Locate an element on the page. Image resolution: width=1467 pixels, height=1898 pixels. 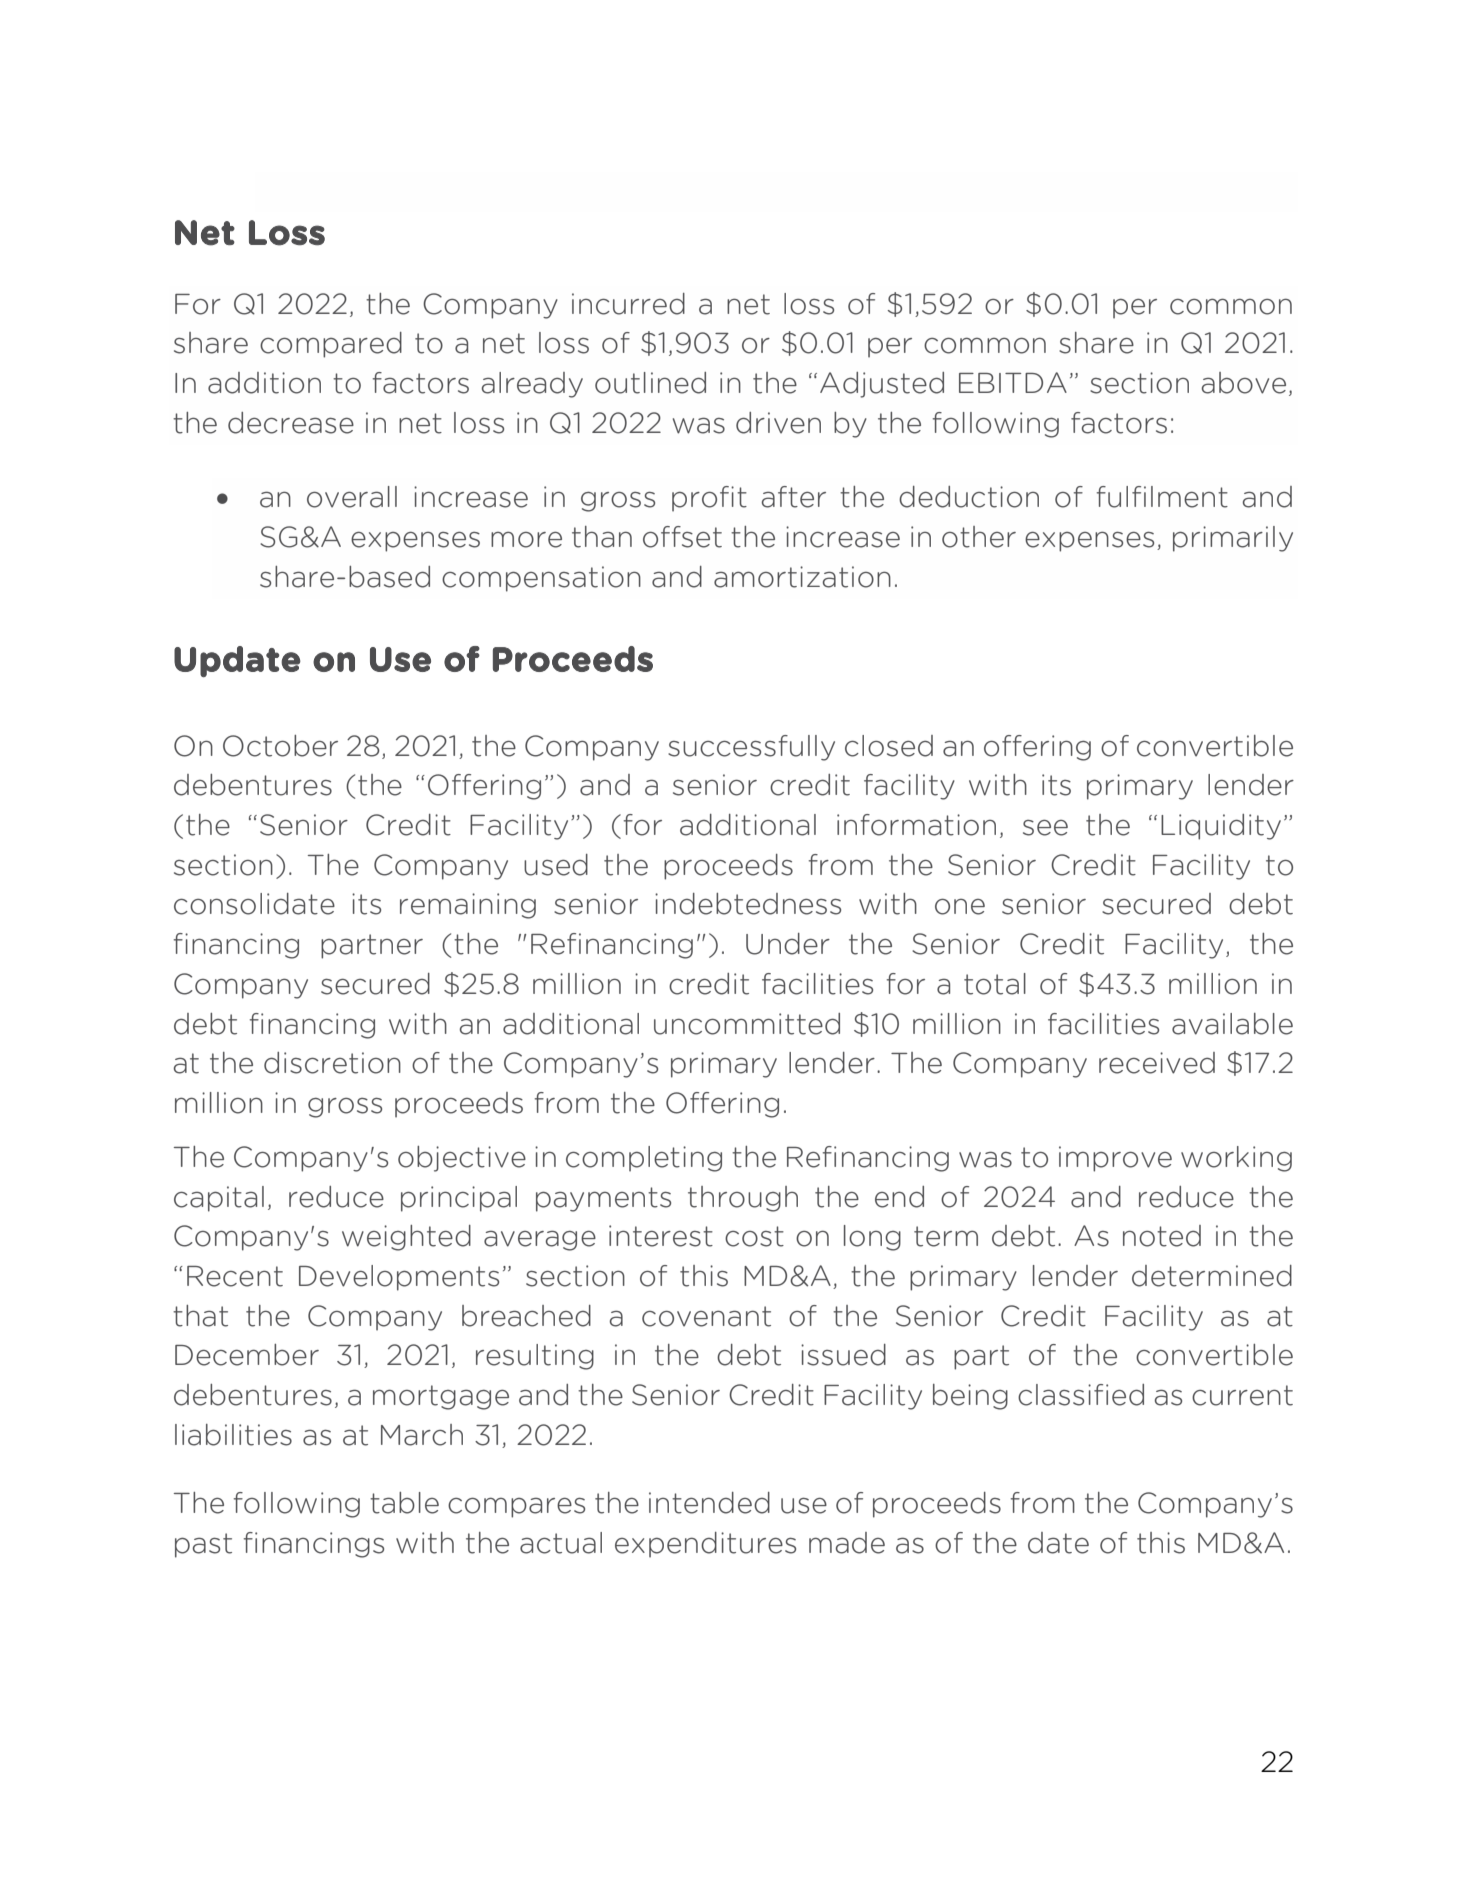
outlined is located at coordinates (650, 383).
